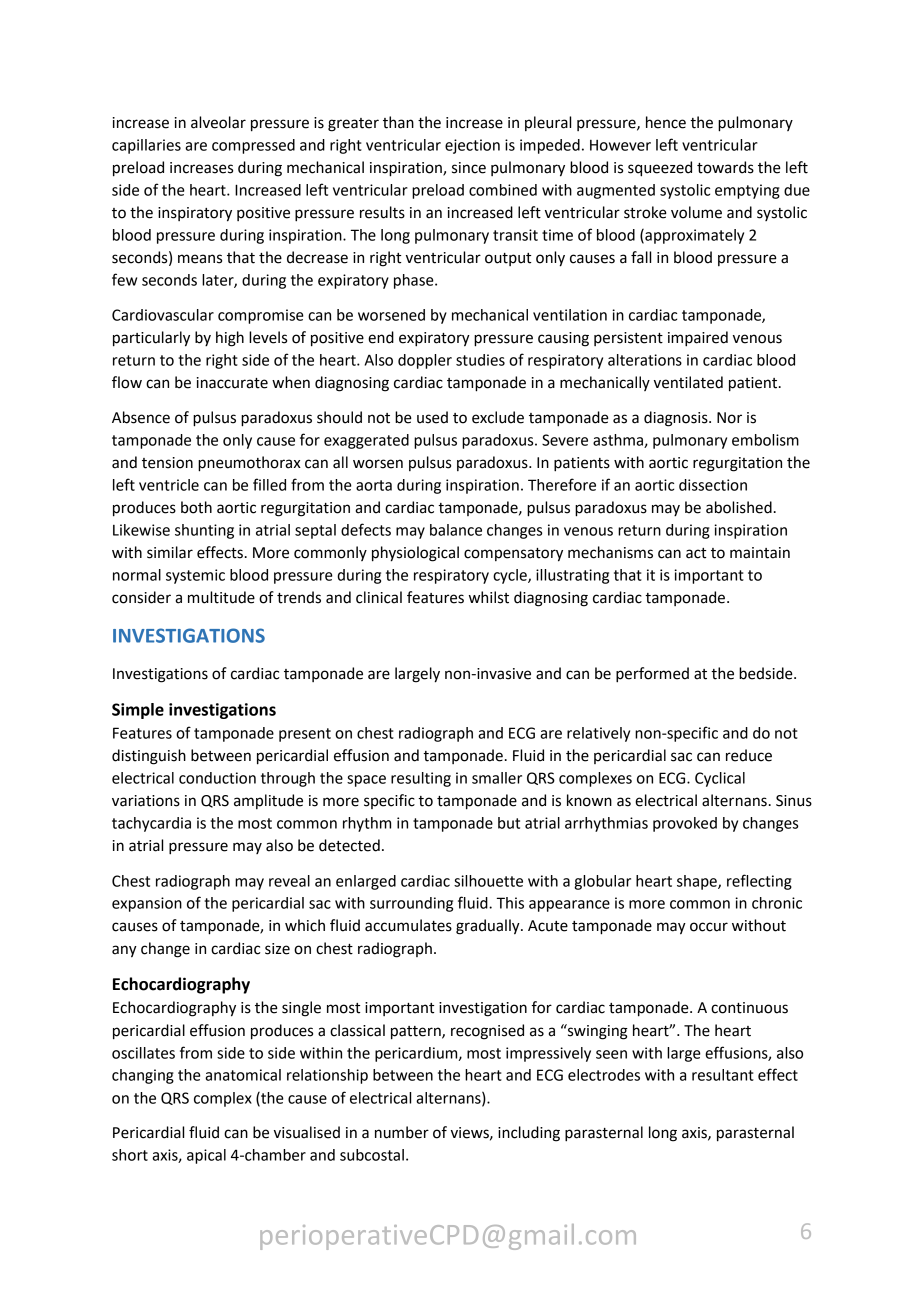 The image size is (924, 1308). Describe the element at coordinates (688, 382) in the page. I see `ventilated` at that location.
